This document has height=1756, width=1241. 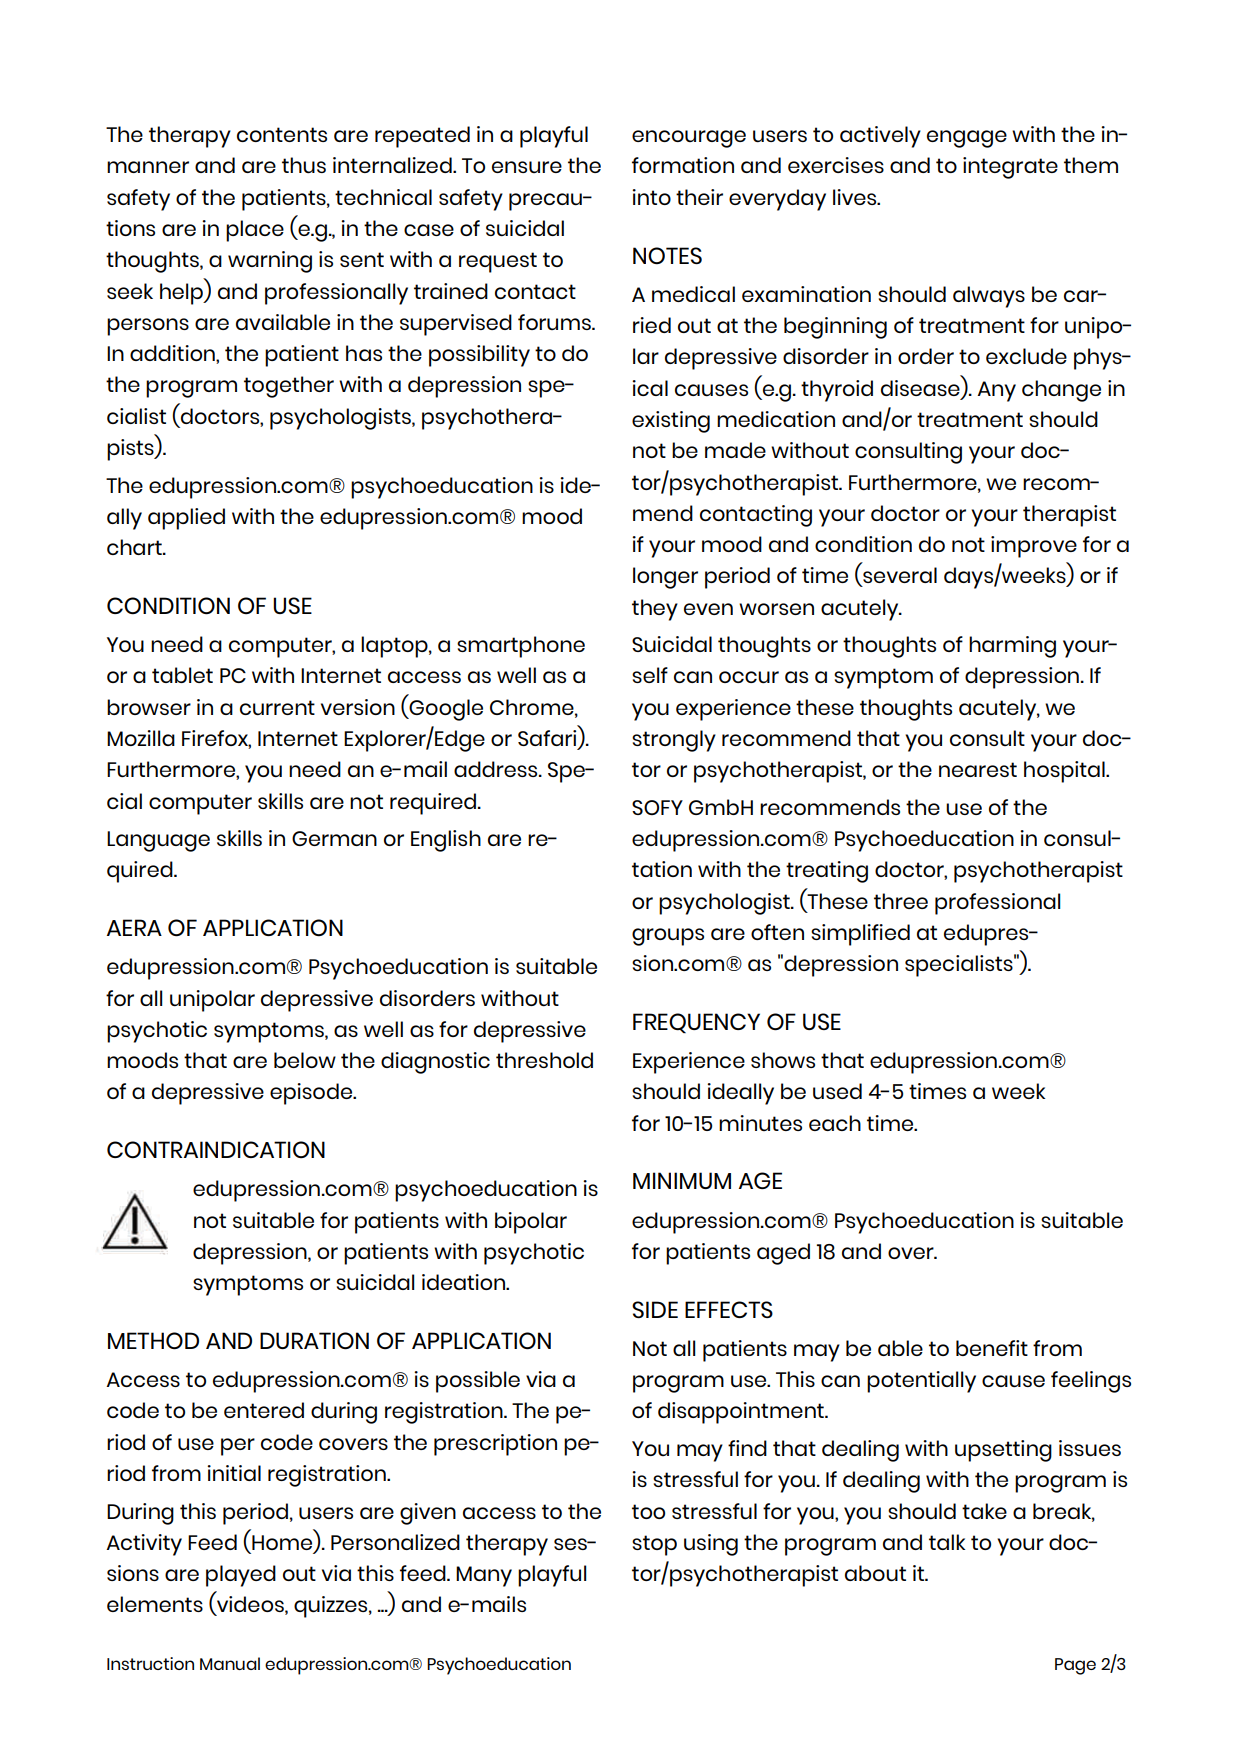 What do you see at coordinates (992, 1348) in the document?
I see `benefit` at bounding box center [992, 1348].
